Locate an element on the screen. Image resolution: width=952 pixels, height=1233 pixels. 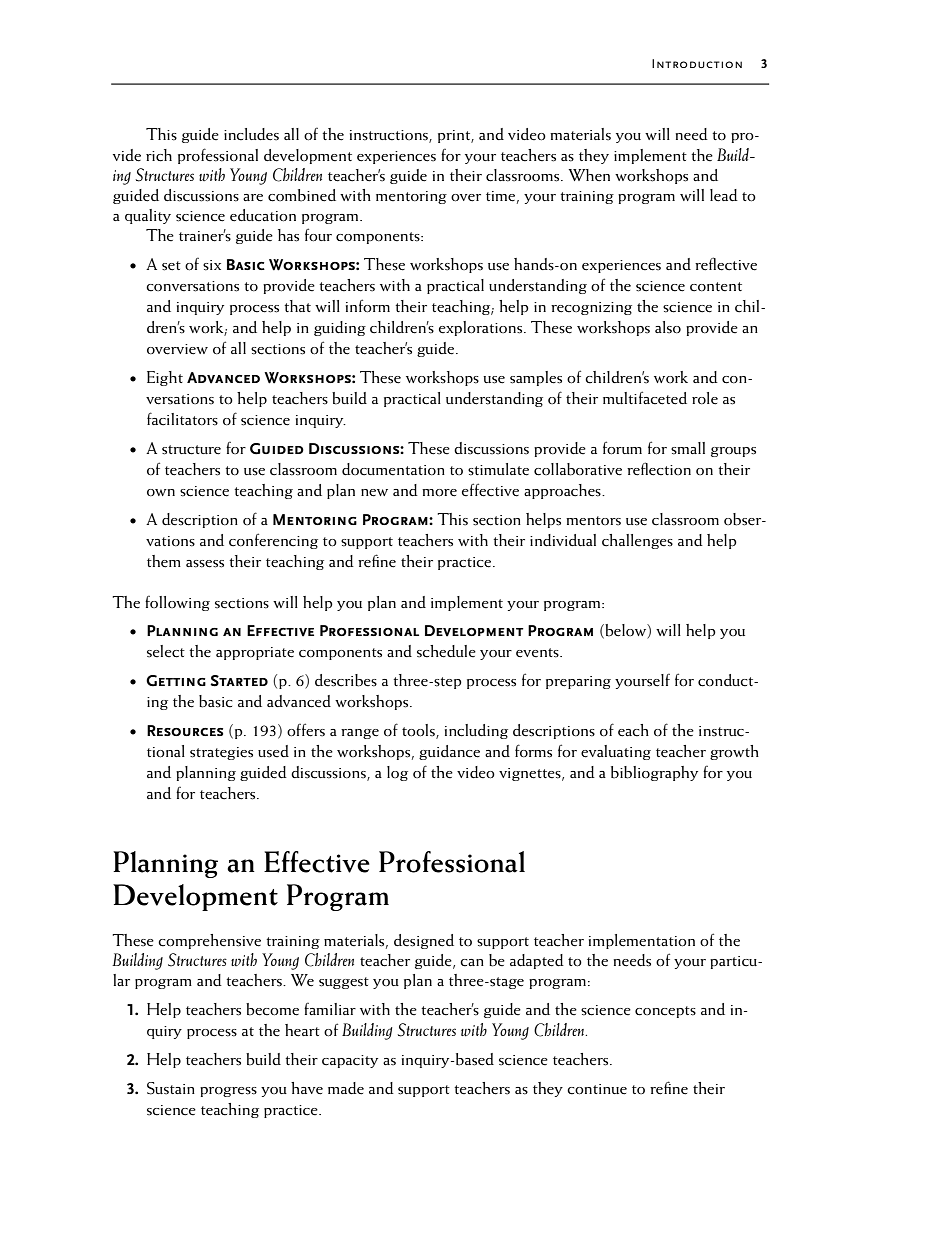
includes is located at coordinates (251, 134).
